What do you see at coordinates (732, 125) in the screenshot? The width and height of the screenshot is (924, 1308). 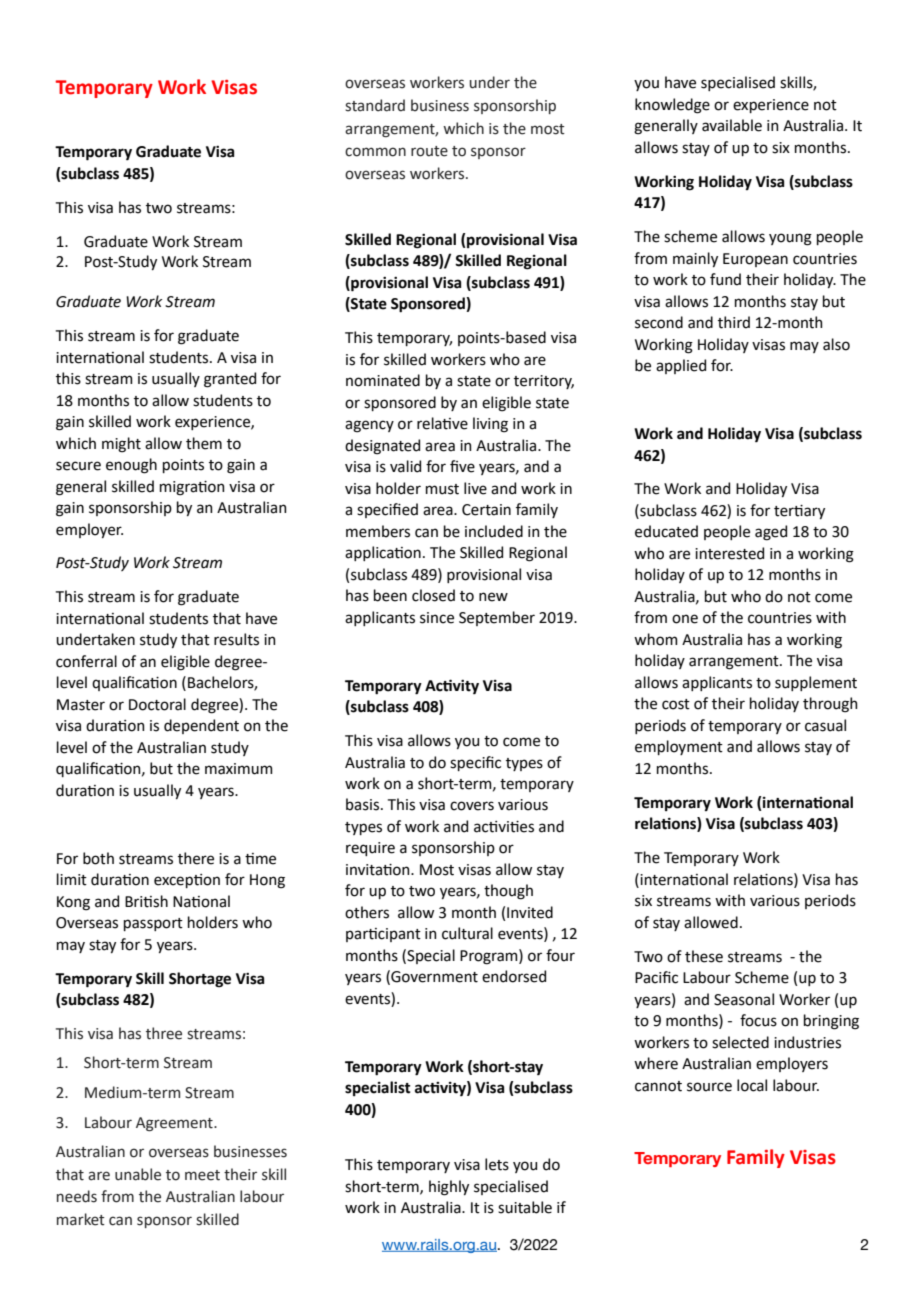 I see `available` at bounding box center [732, 125].
